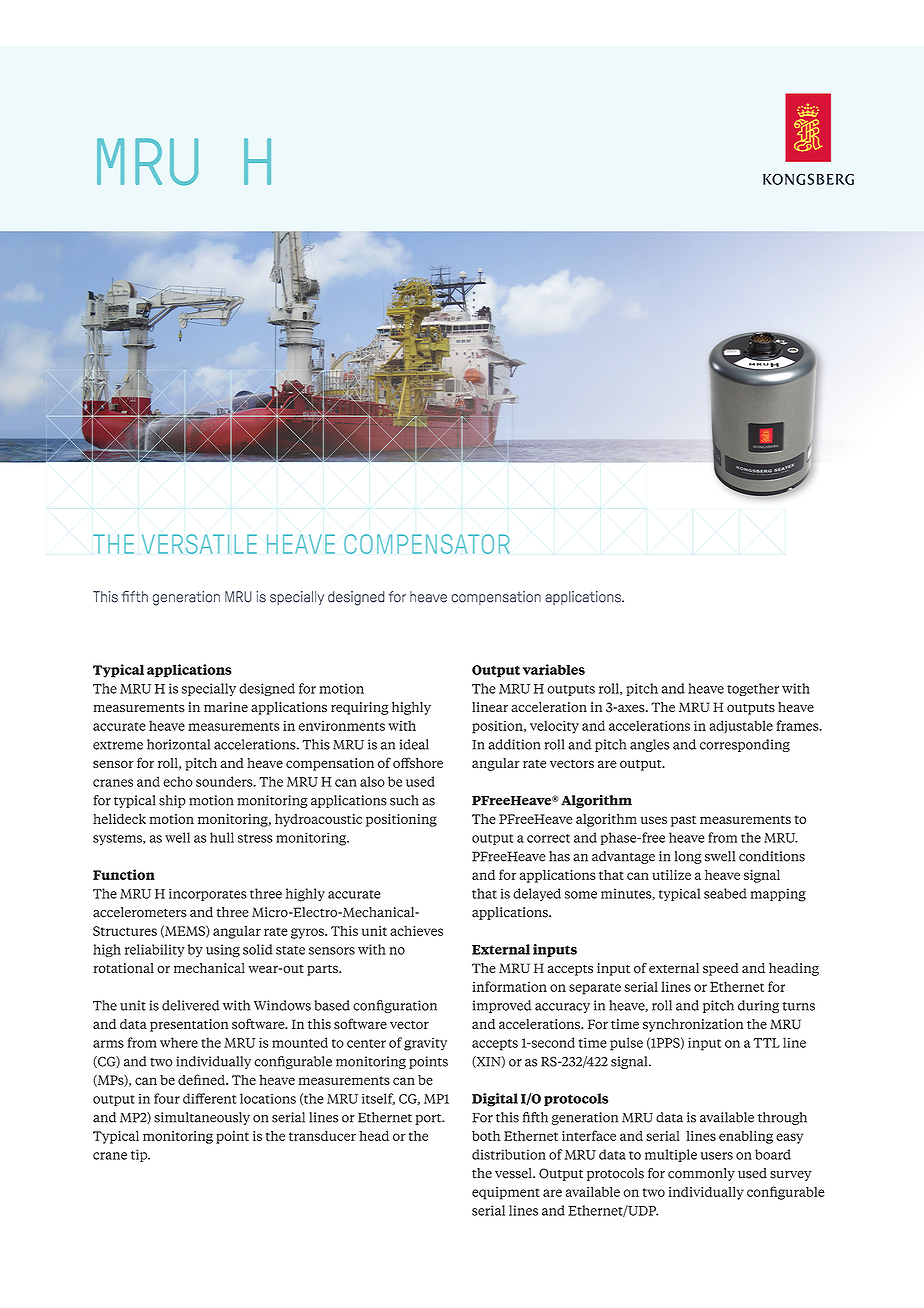 The height and width of the document is (1308, 924). What do you see at coordinates (202, 1118) in the document?
I see `simultaneously` at bounding box center [202, 1118].
